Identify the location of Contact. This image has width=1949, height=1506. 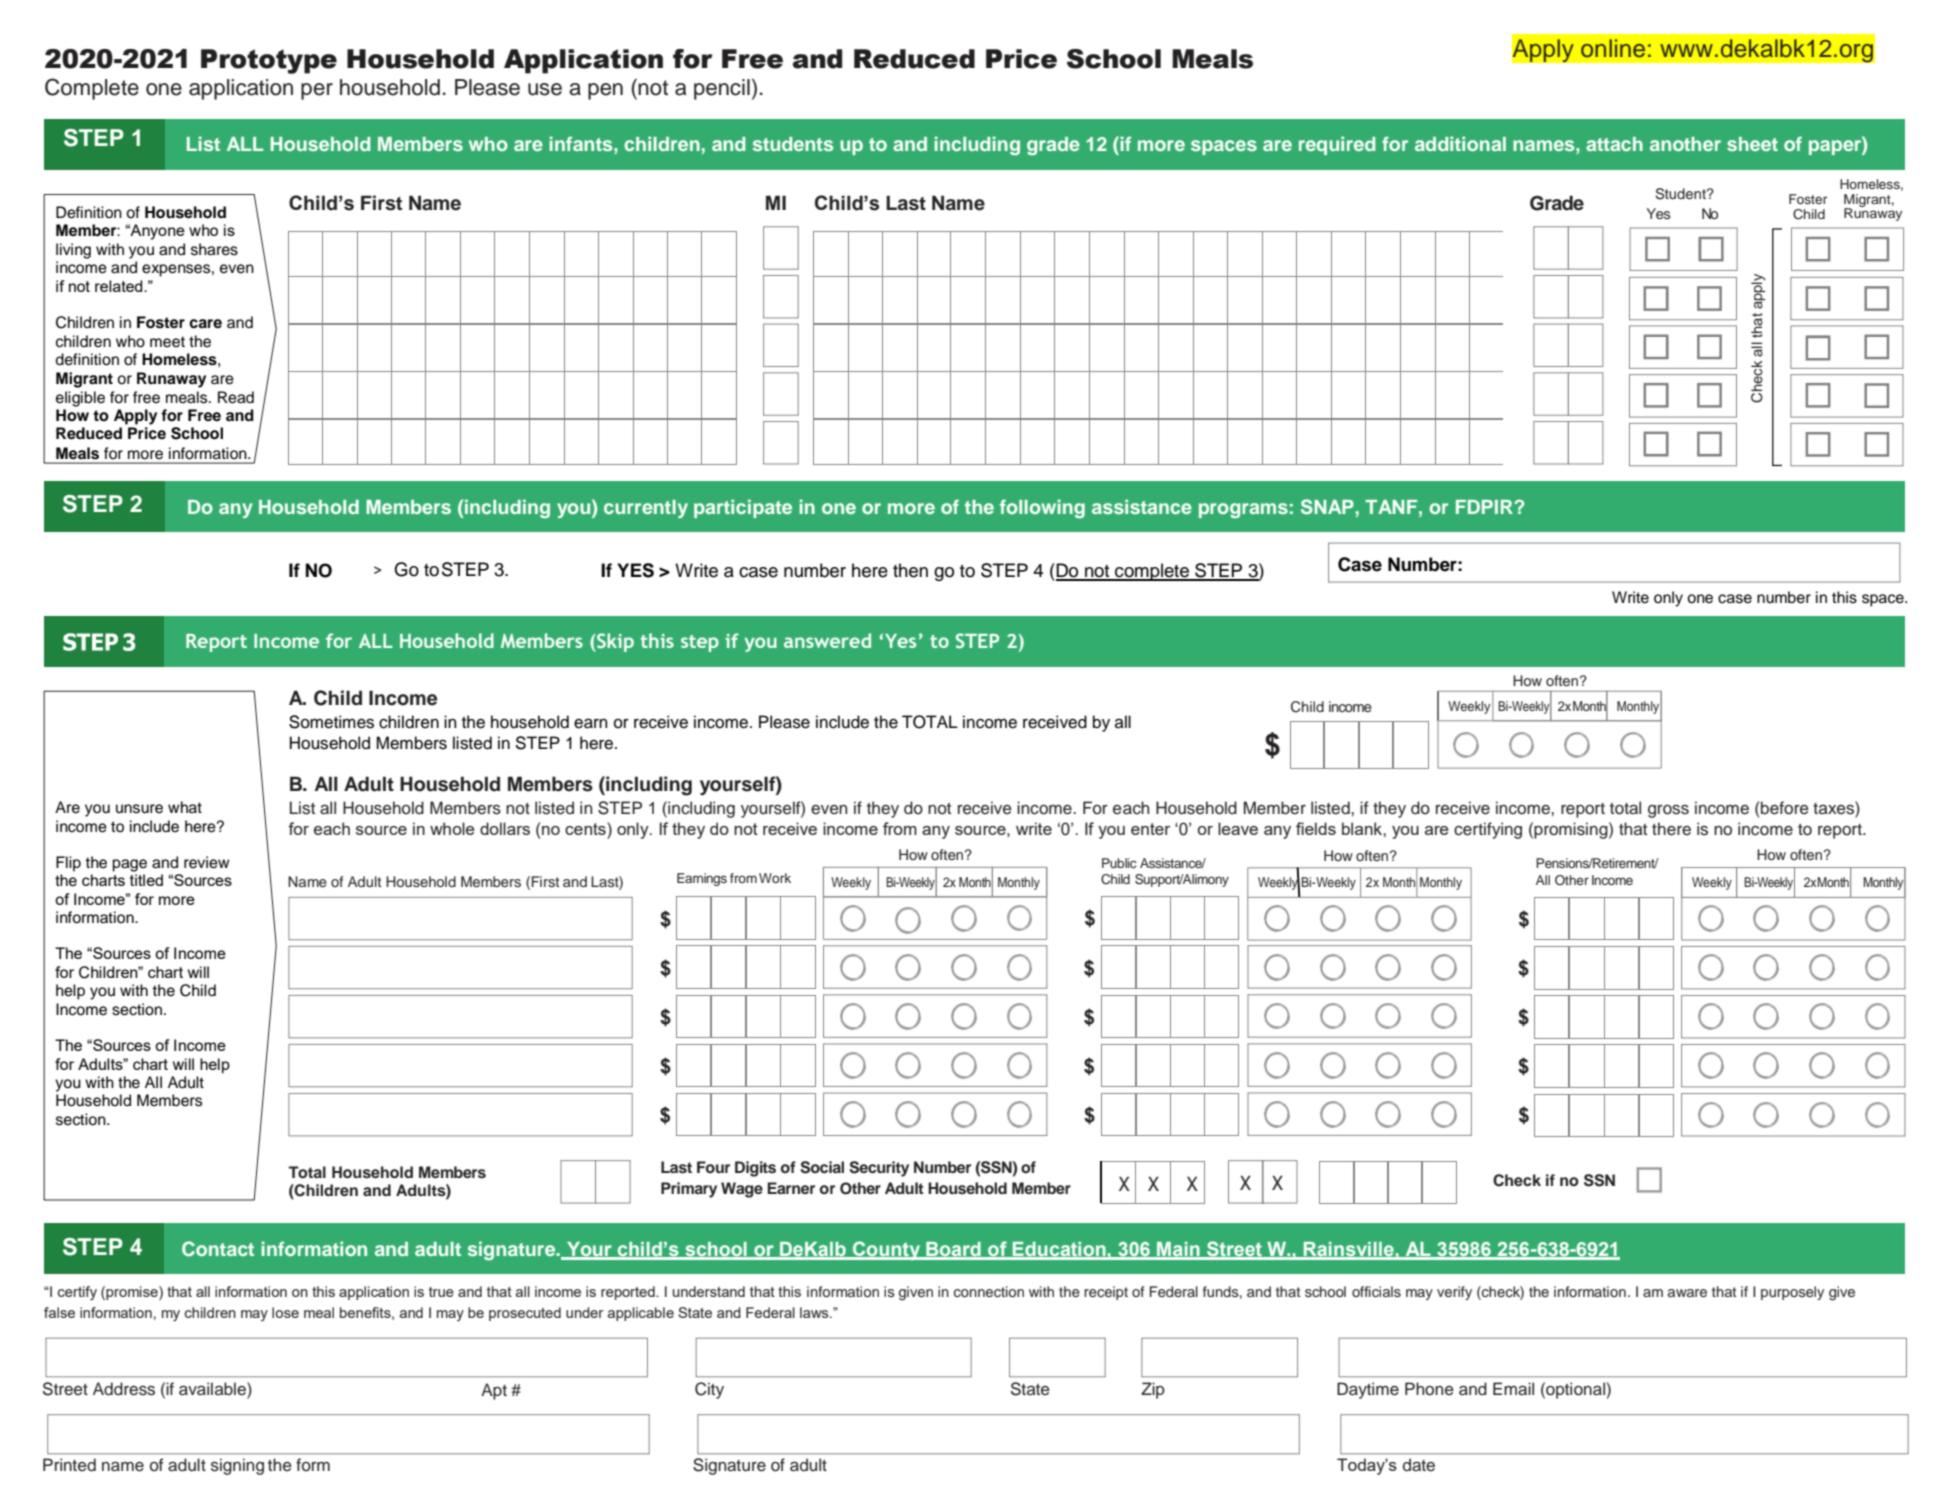
(218, 1249).
